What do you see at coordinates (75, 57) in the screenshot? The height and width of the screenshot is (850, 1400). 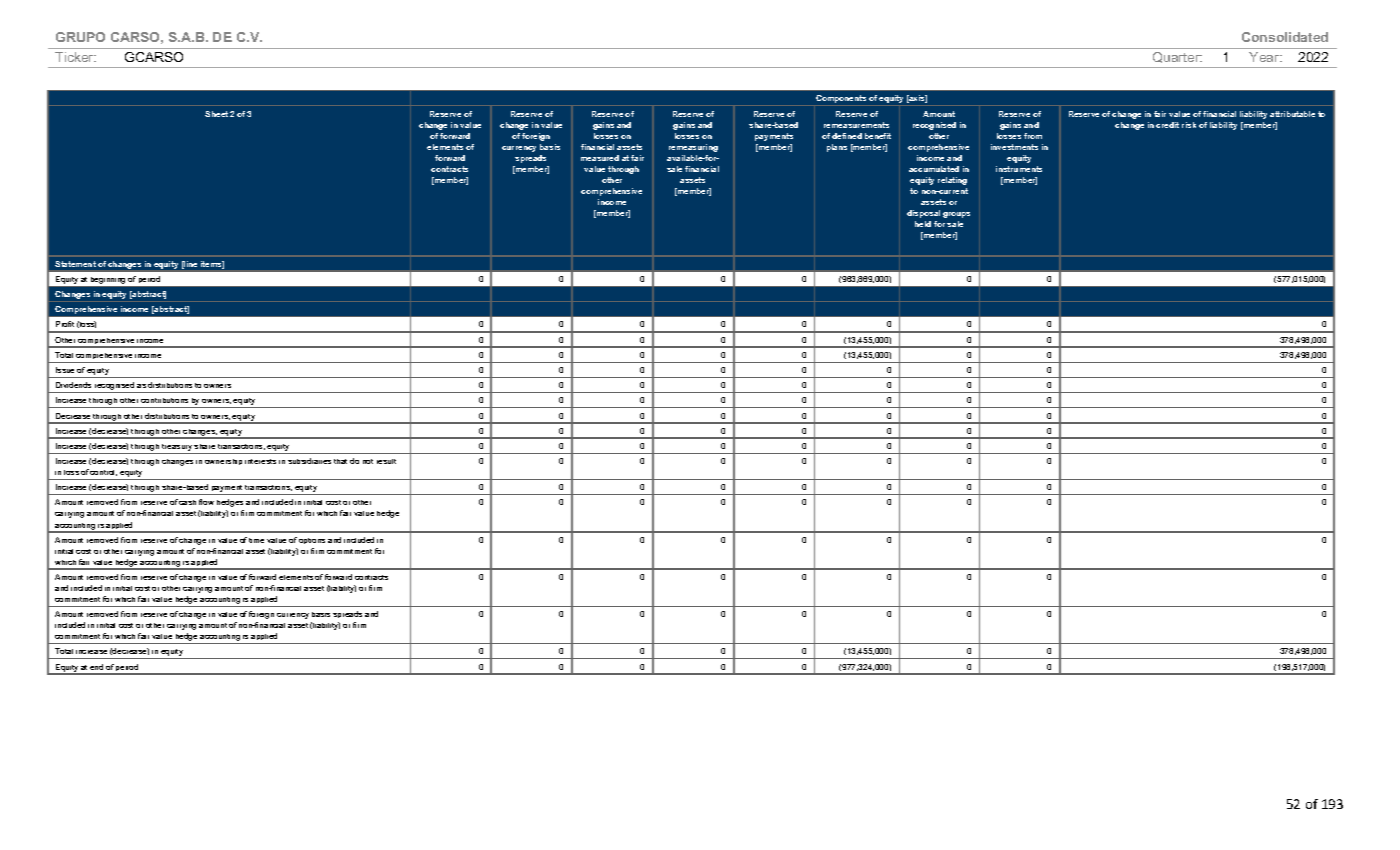 I see `Ticker` at bounding box center [75, 57].
